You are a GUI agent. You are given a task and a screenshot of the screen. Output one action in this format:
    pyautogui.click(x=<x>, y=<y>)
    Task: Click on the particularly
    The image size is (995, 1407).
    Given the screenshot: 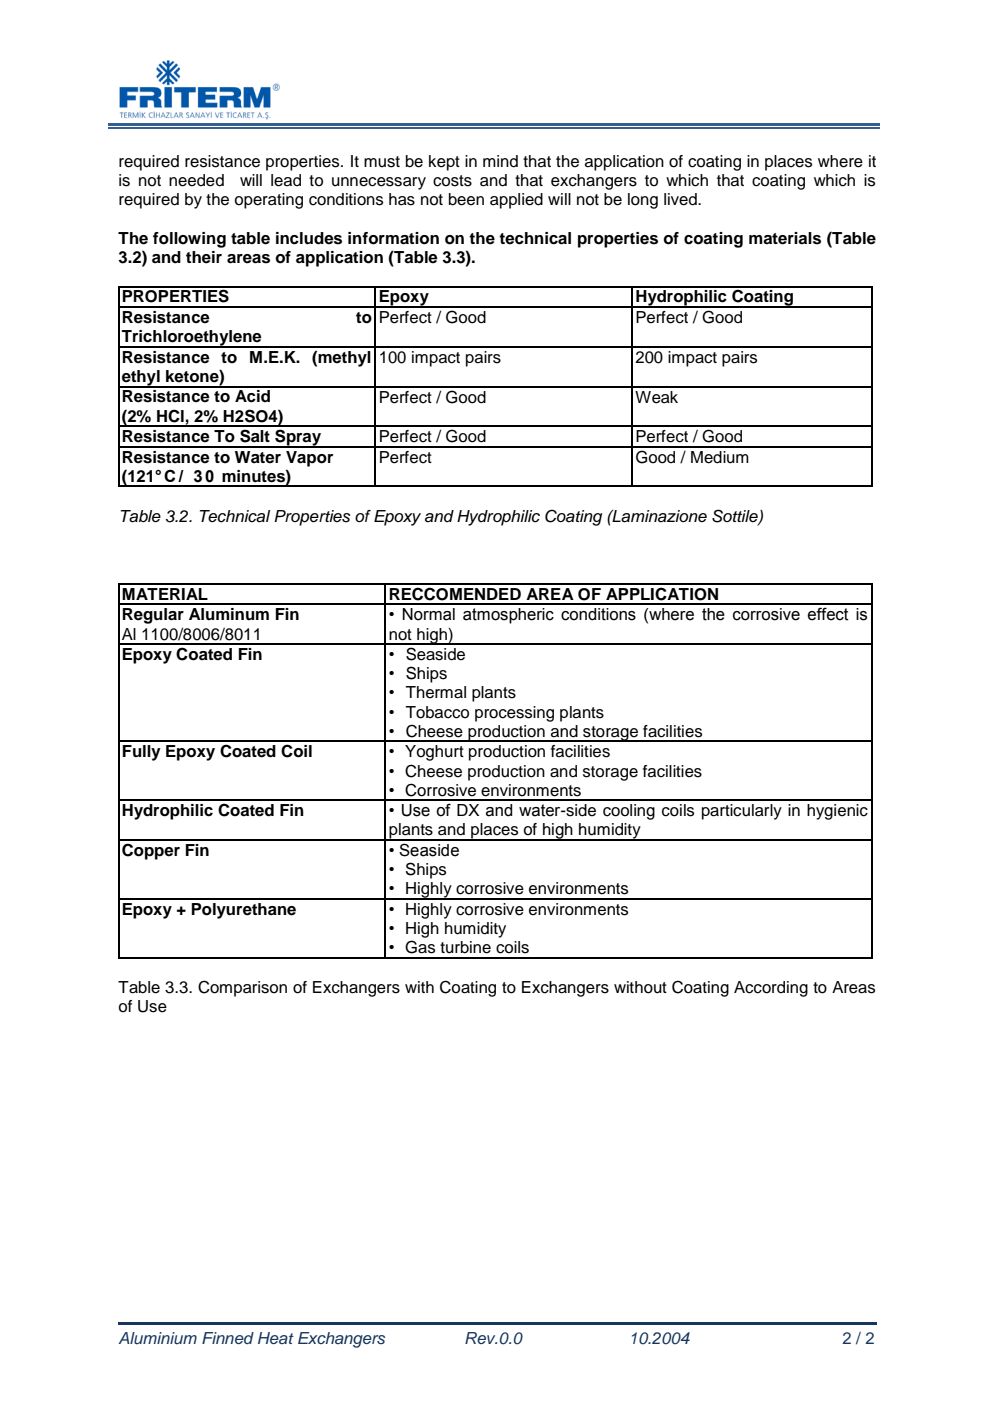 What is the action you would take?
    pyautogui.click(x=742, y=812)
